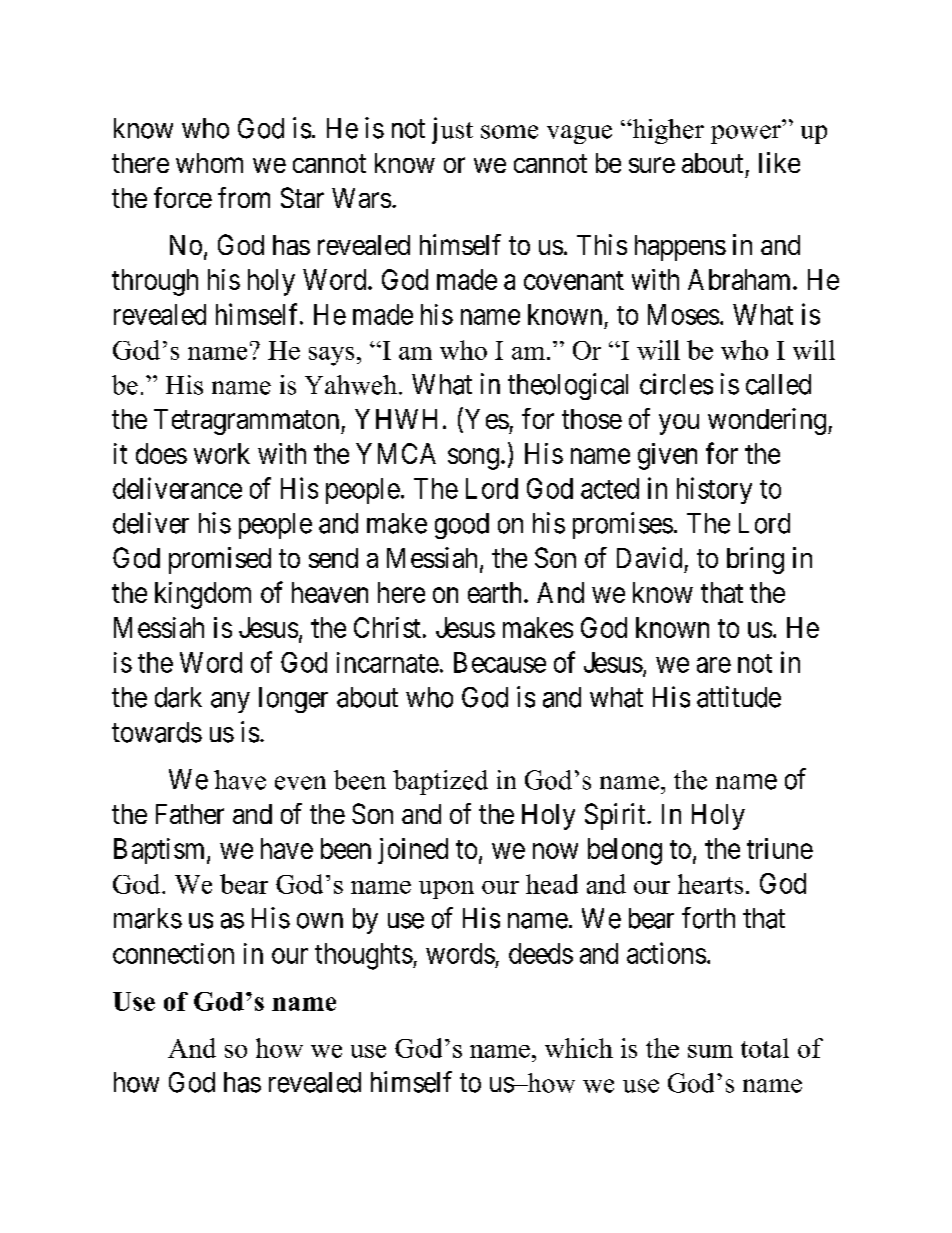  Describe the element at coordinates (667, 131) in the image. I see `higher` at that location.
